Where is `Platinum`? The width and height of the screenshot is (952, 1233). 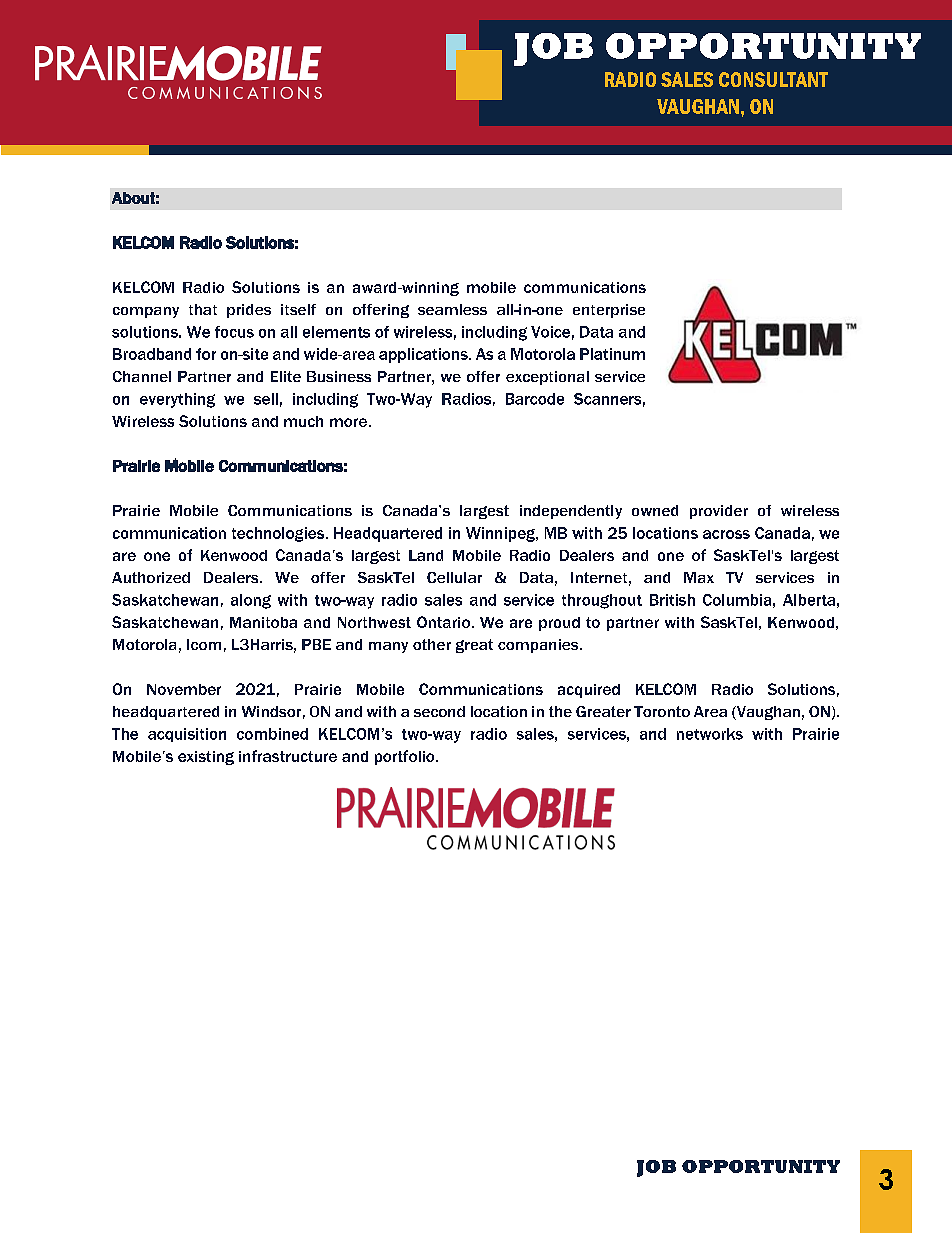 Platinum is located at coordinates (612, 354).
